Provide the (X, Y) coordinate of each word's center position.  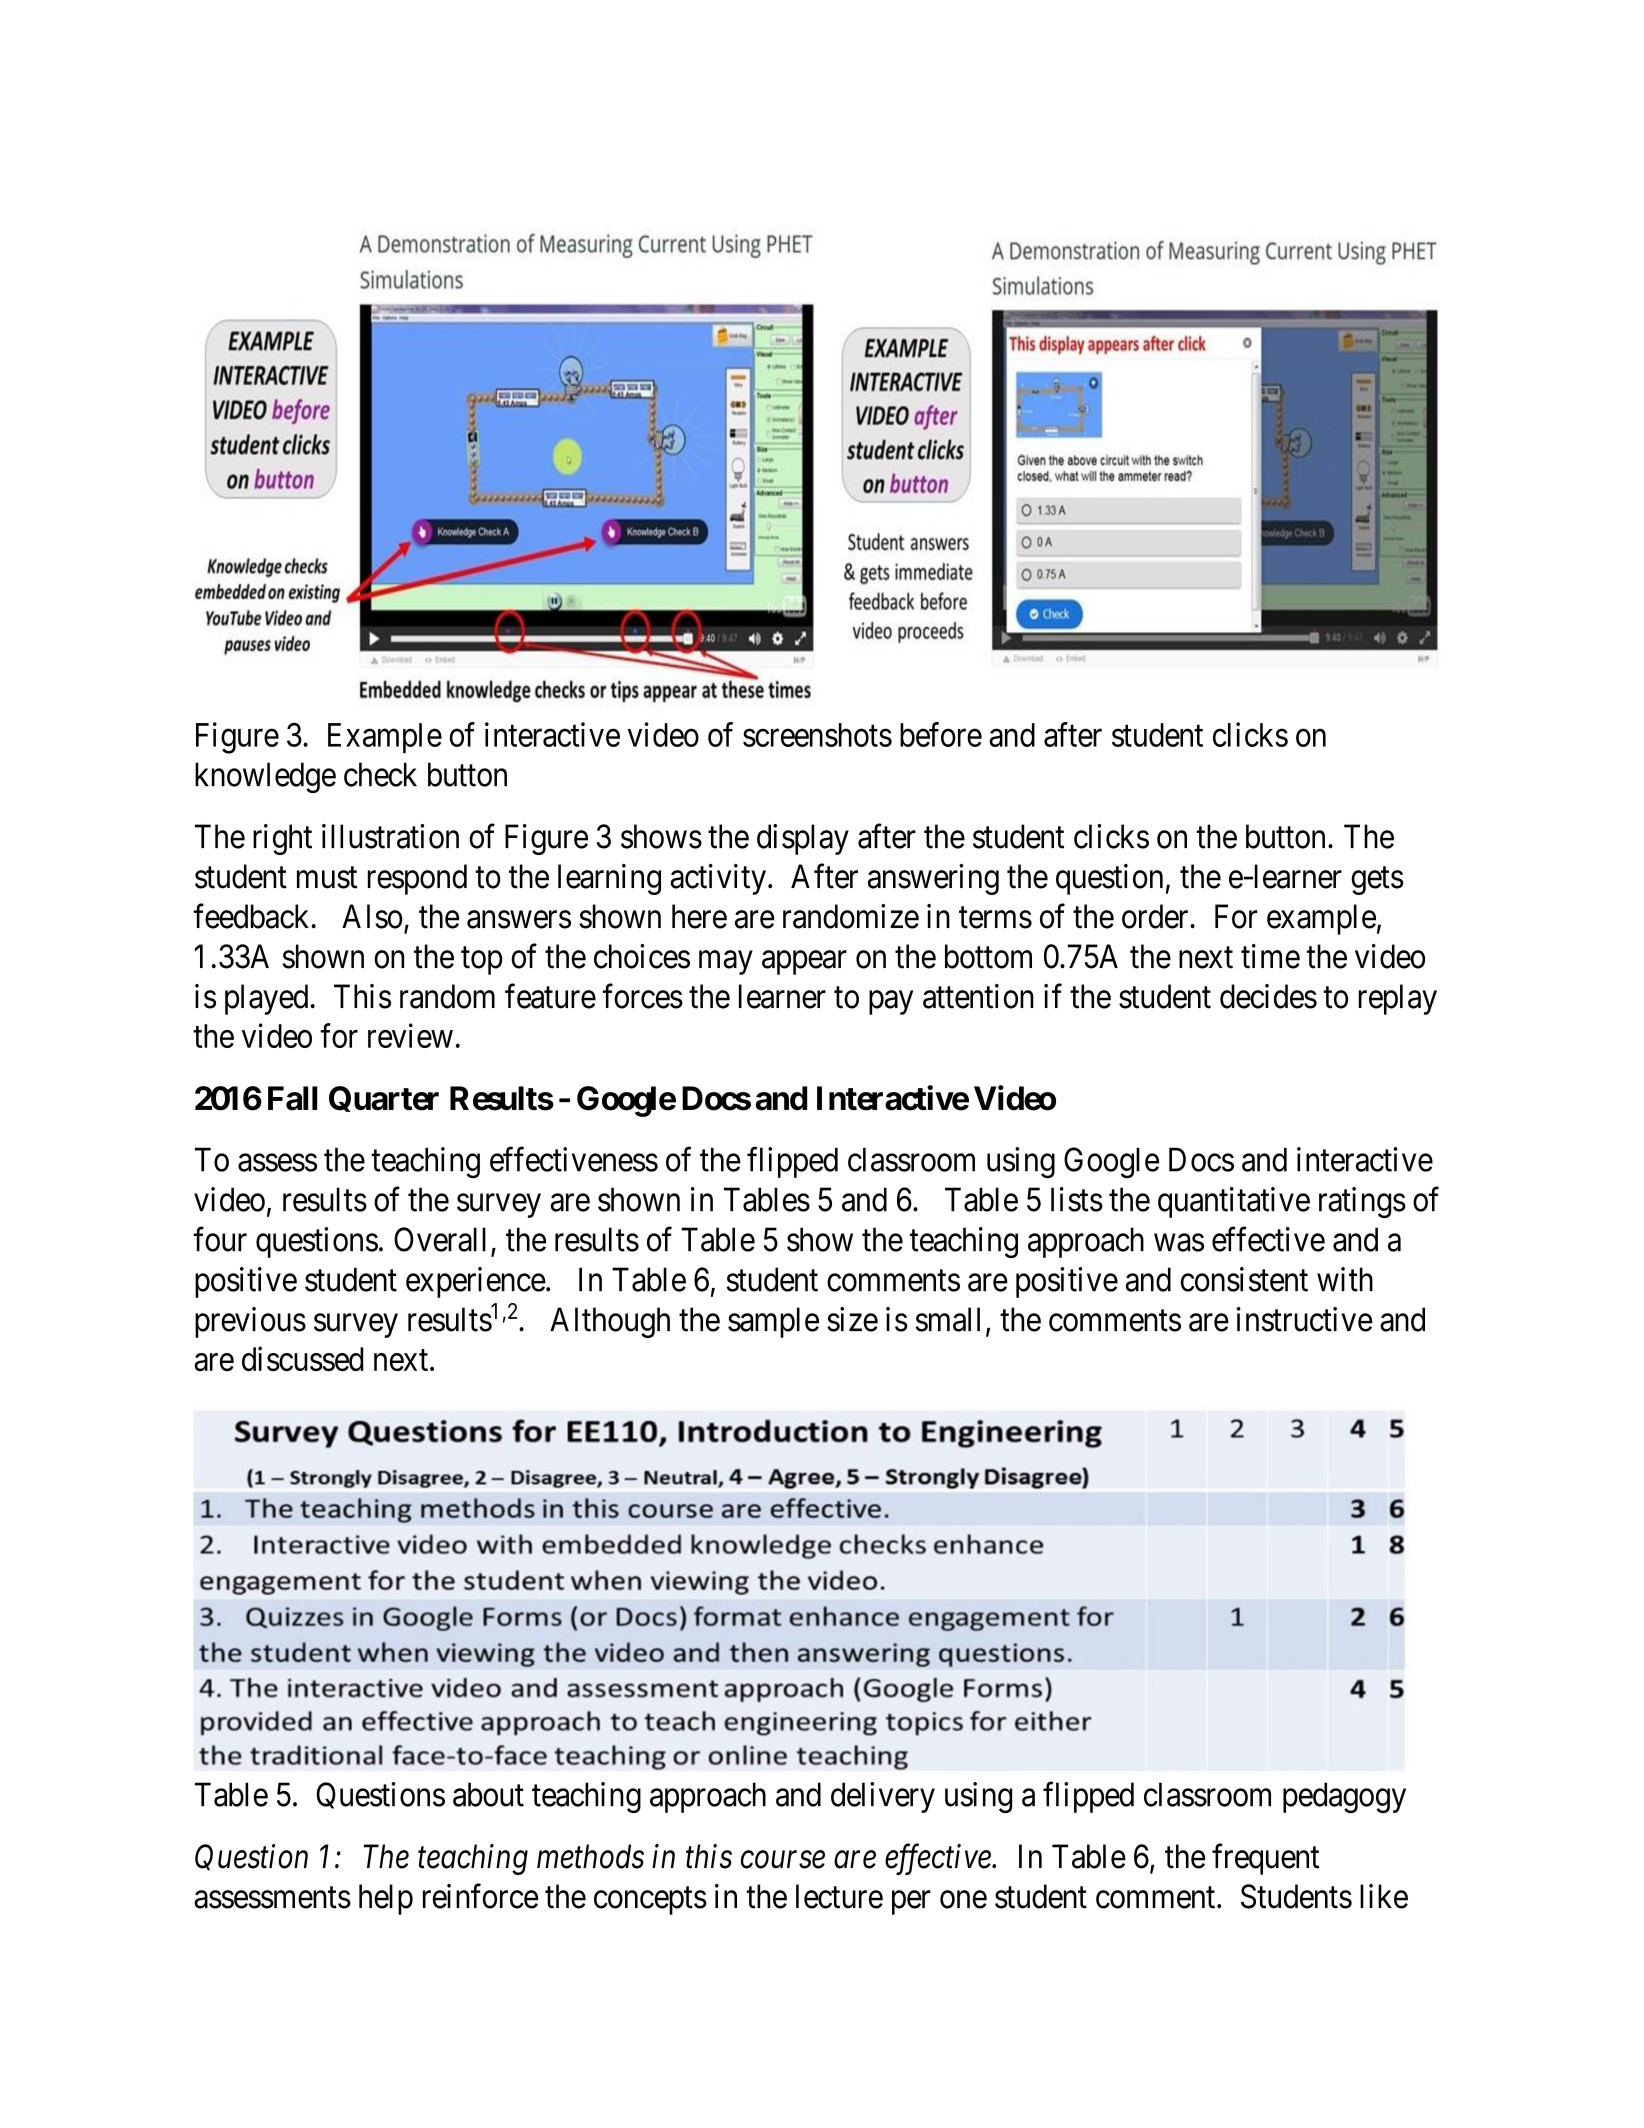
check (380, 774)
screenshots (817, 735)
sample (773, 1322)
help (386, 1899)
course (783, 1860)
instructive (1304, 1319)
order (1156, 916)
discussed (303, 1358)
